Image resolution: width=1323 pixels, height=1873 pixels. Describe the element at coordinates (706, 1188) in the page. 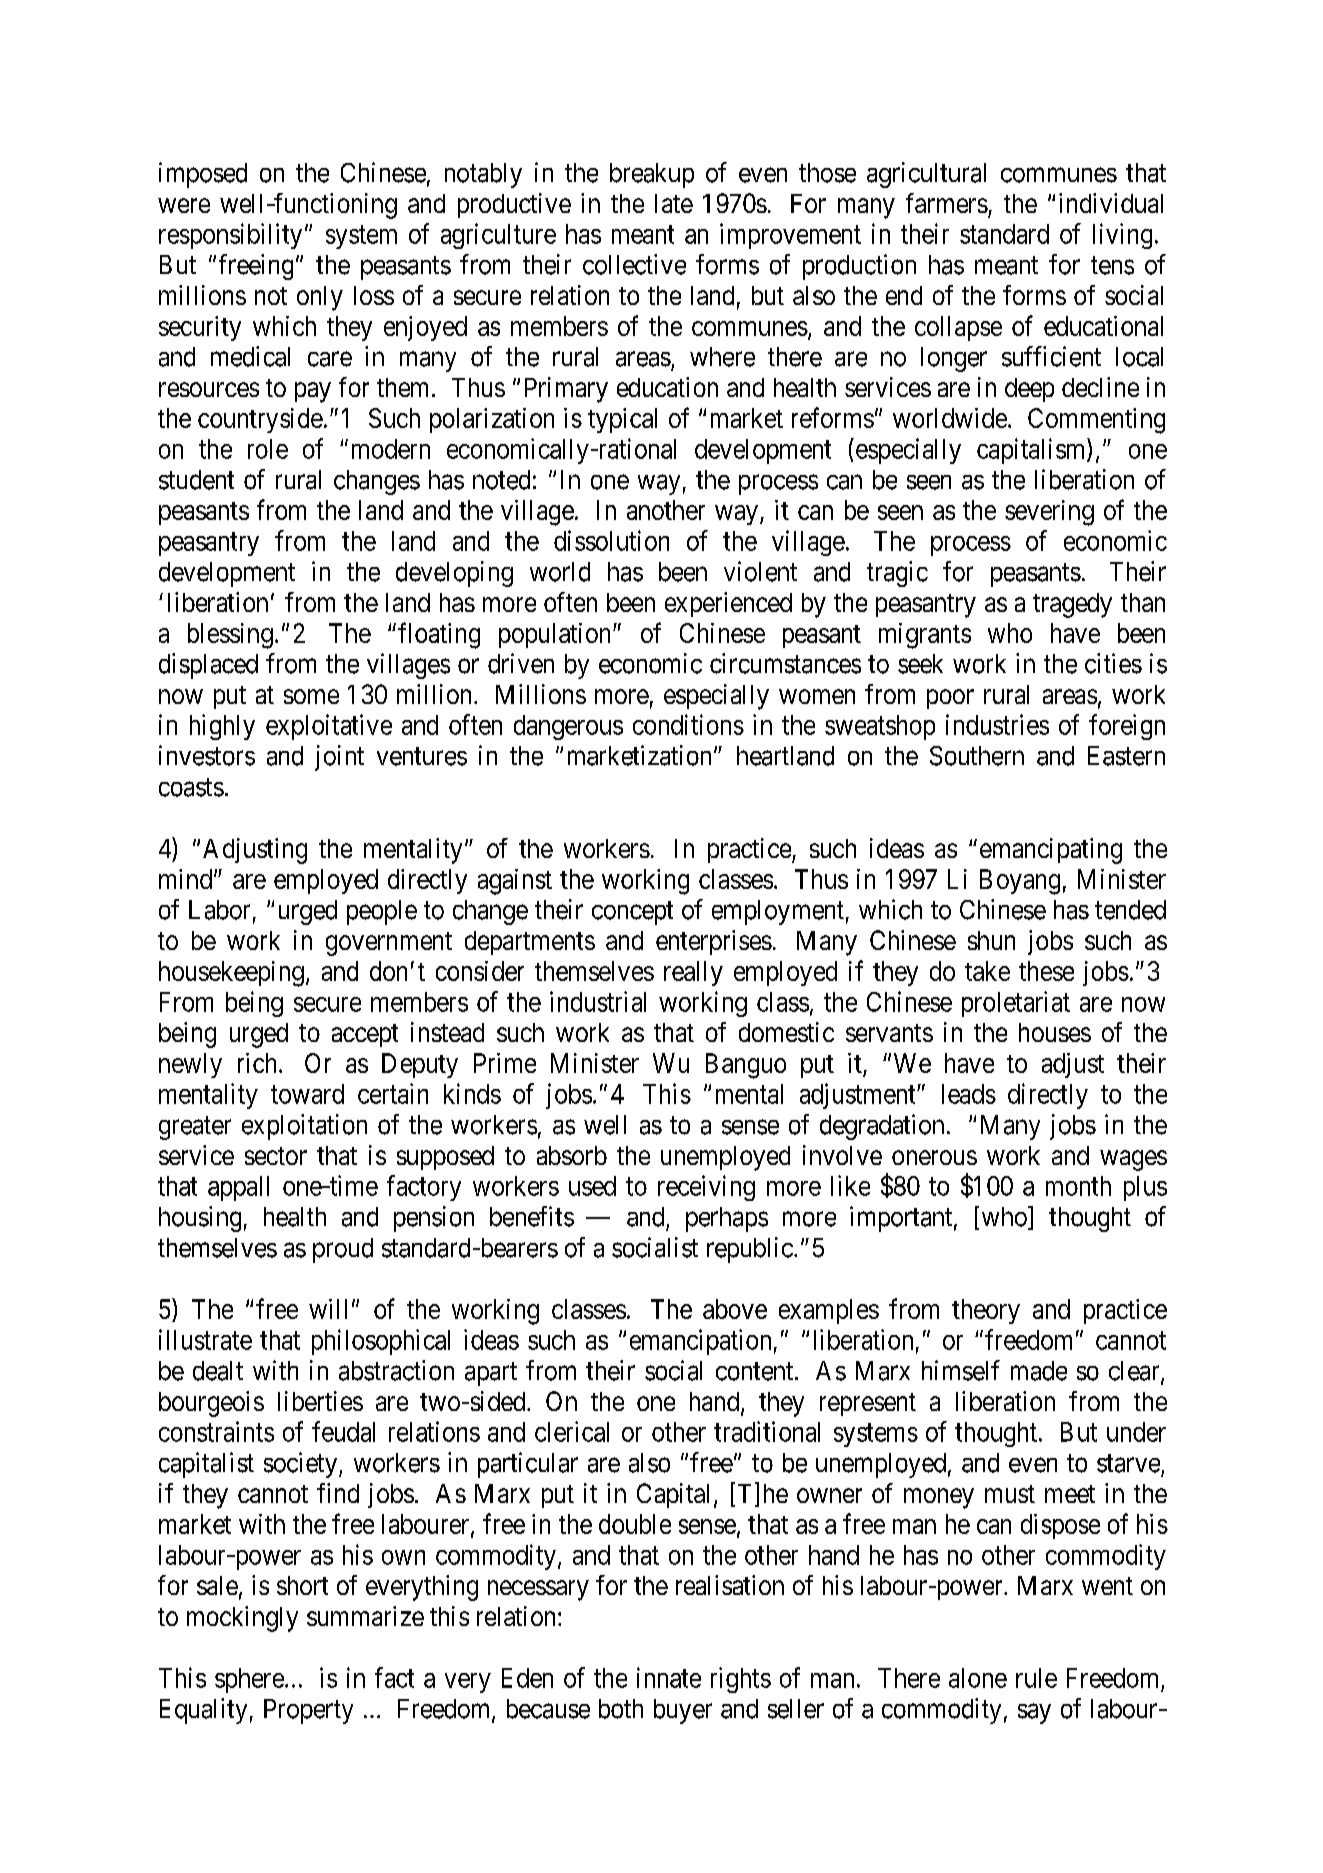

I see `receiving` at that location.
